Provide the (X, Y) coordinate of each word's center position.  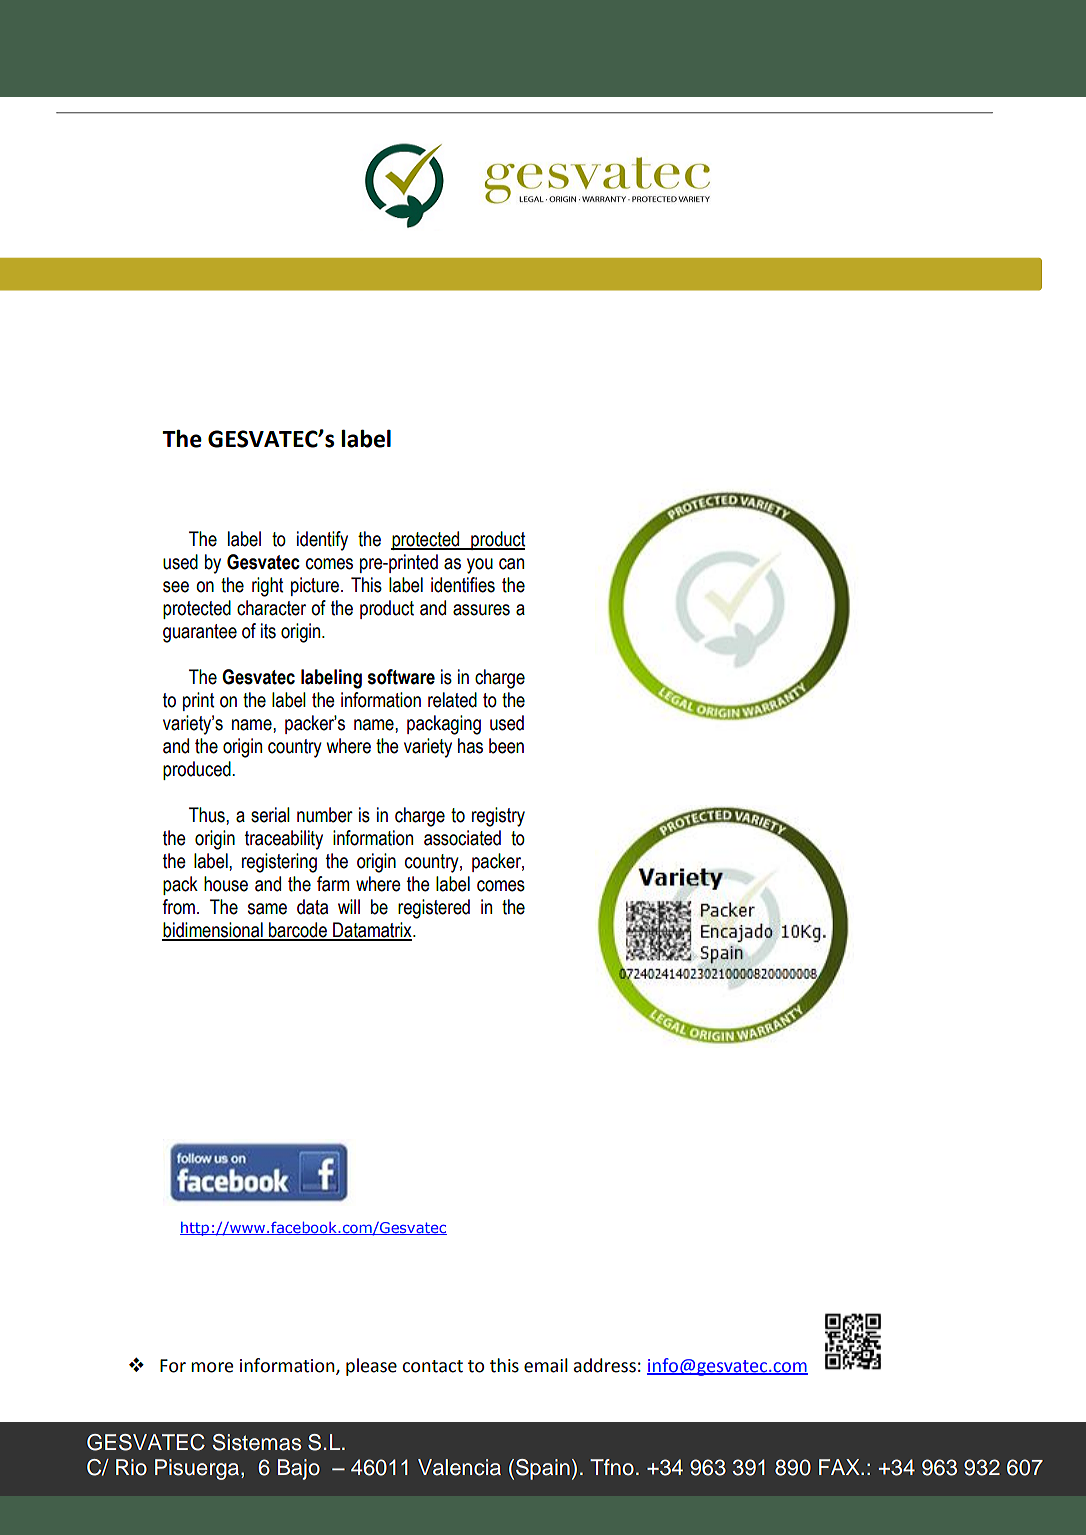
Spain (543, 1469)
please (371, 1367)
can (511, 564)
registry (498, 817)
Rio (131, 1467)
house (226, 884)
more (212, 1367)
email (546, 1365)
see (176, 587)
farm (333, 884)
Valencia (459, 1467)
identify (322, 541)
